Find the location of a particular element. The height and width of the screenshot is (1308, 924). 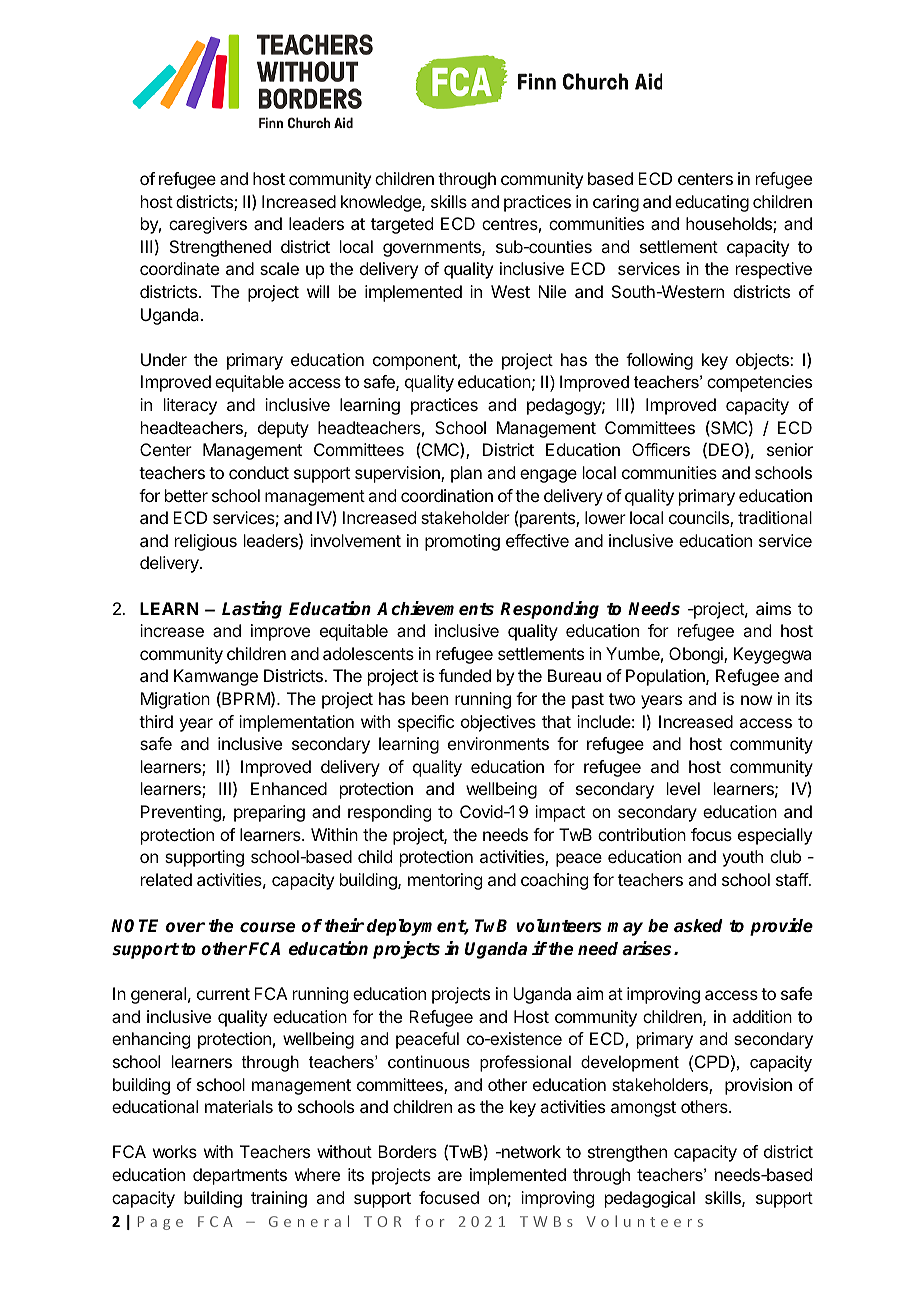

caregivers is located at coordinates (208, 225).
